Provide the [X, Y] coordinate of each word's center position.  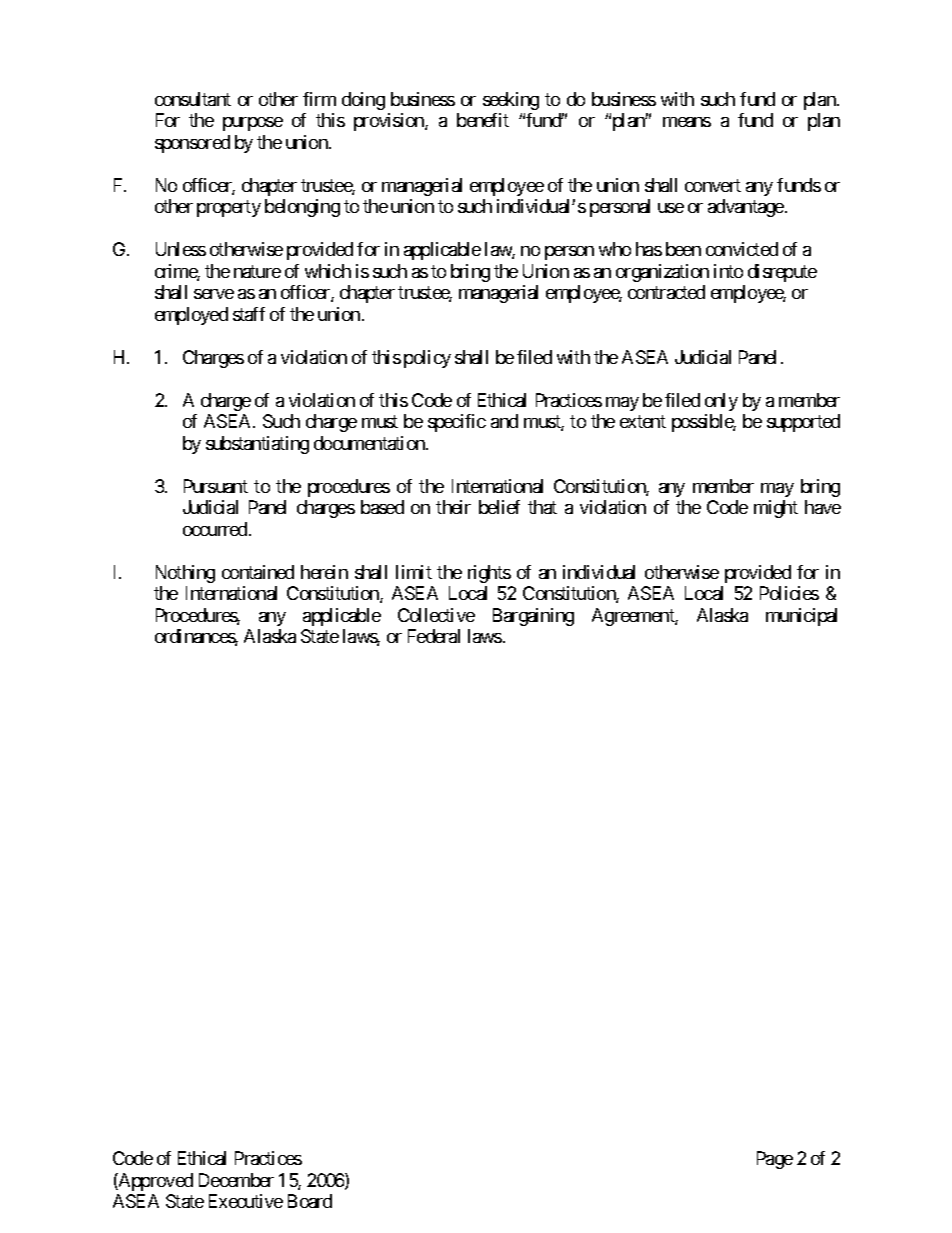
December [236, 1180]
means [687, 122]
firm [319, 99]
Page [775, 1160]
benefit [483, 120]
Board [310, 1201]
